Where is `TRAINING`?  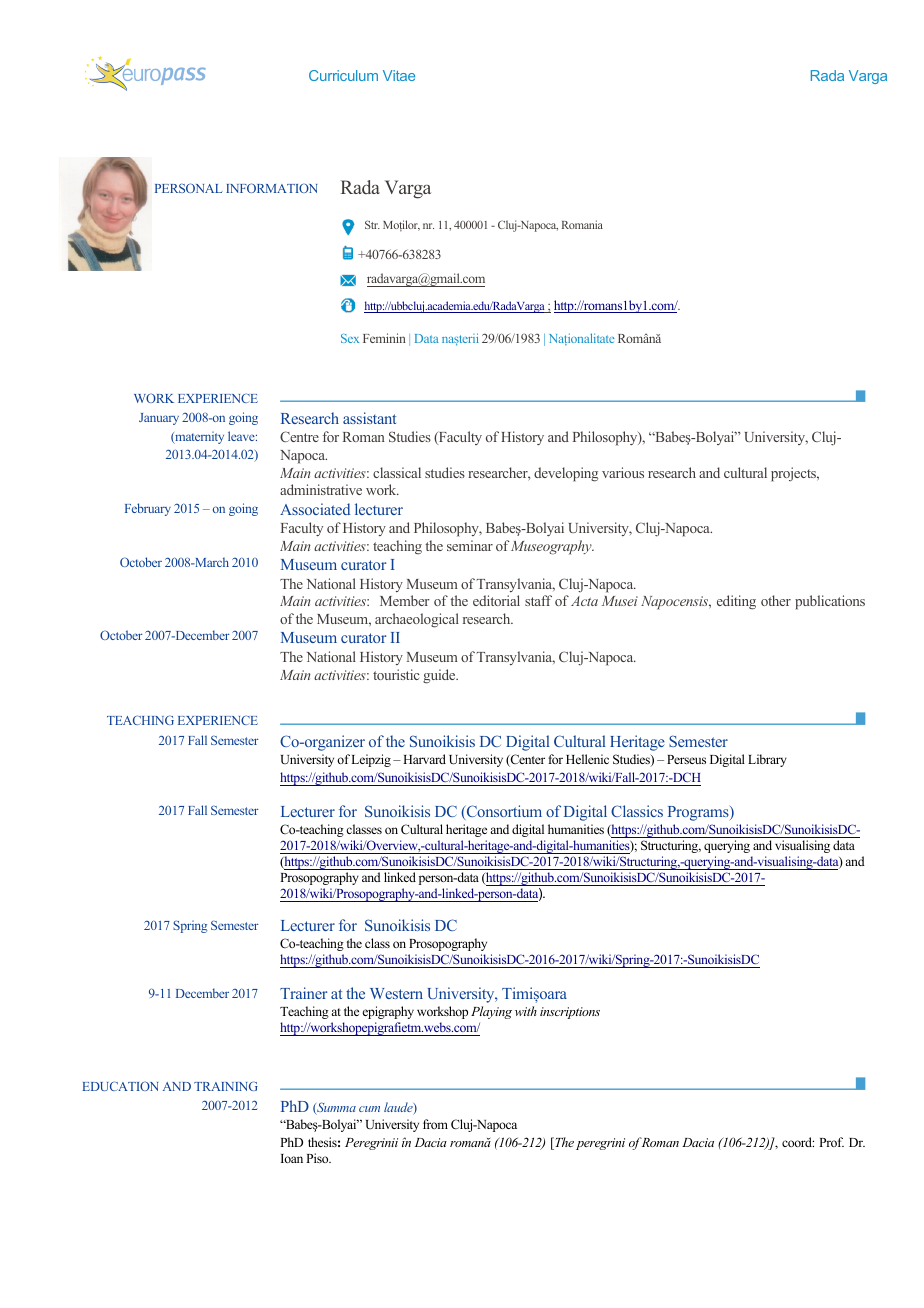
TRAINING is located at coordinates (226, 1086).
